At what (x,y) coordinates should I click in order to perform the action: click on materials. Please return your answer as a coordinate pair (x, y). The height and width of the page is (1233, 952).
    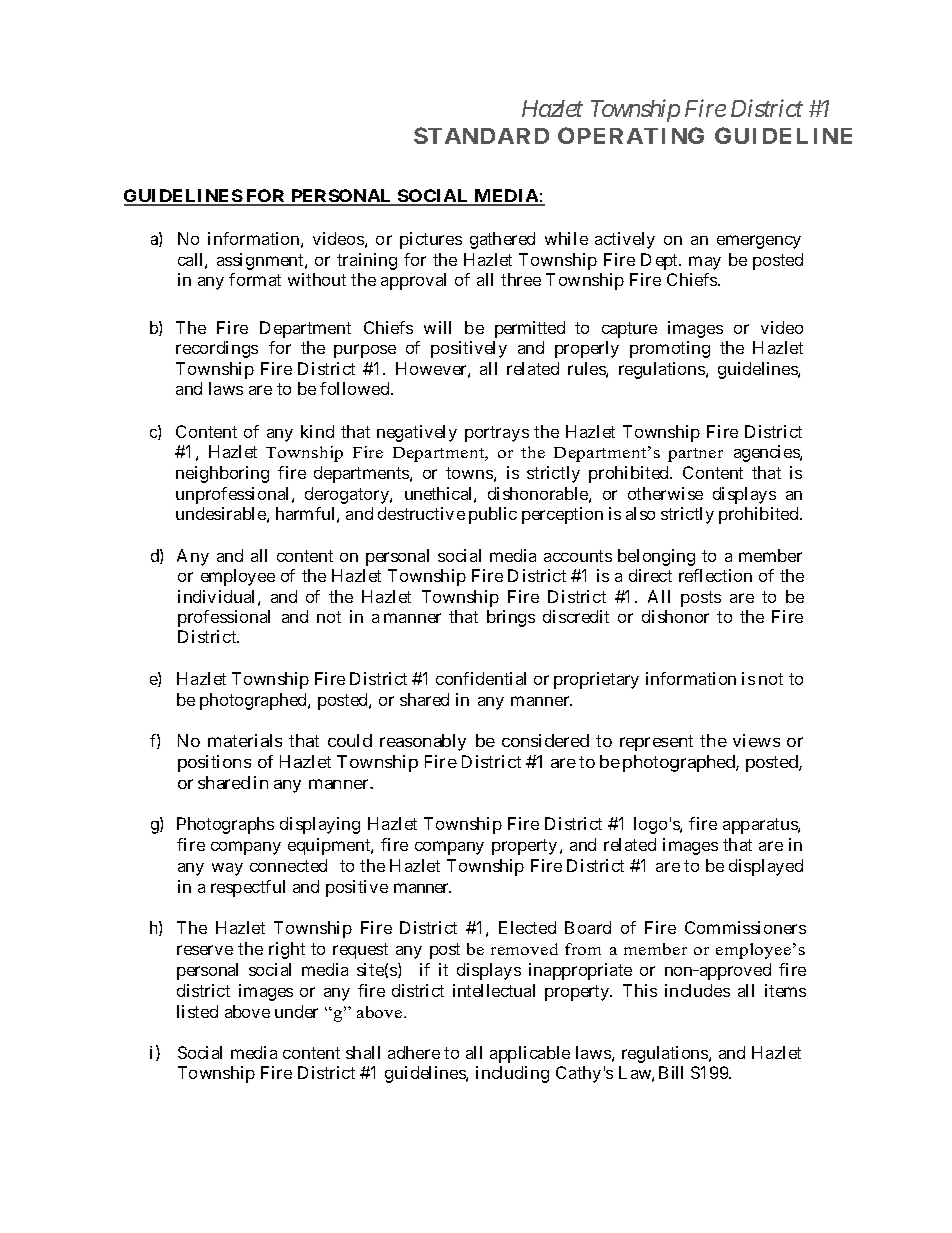
    Looking at the image, I should click on (245, 740).
